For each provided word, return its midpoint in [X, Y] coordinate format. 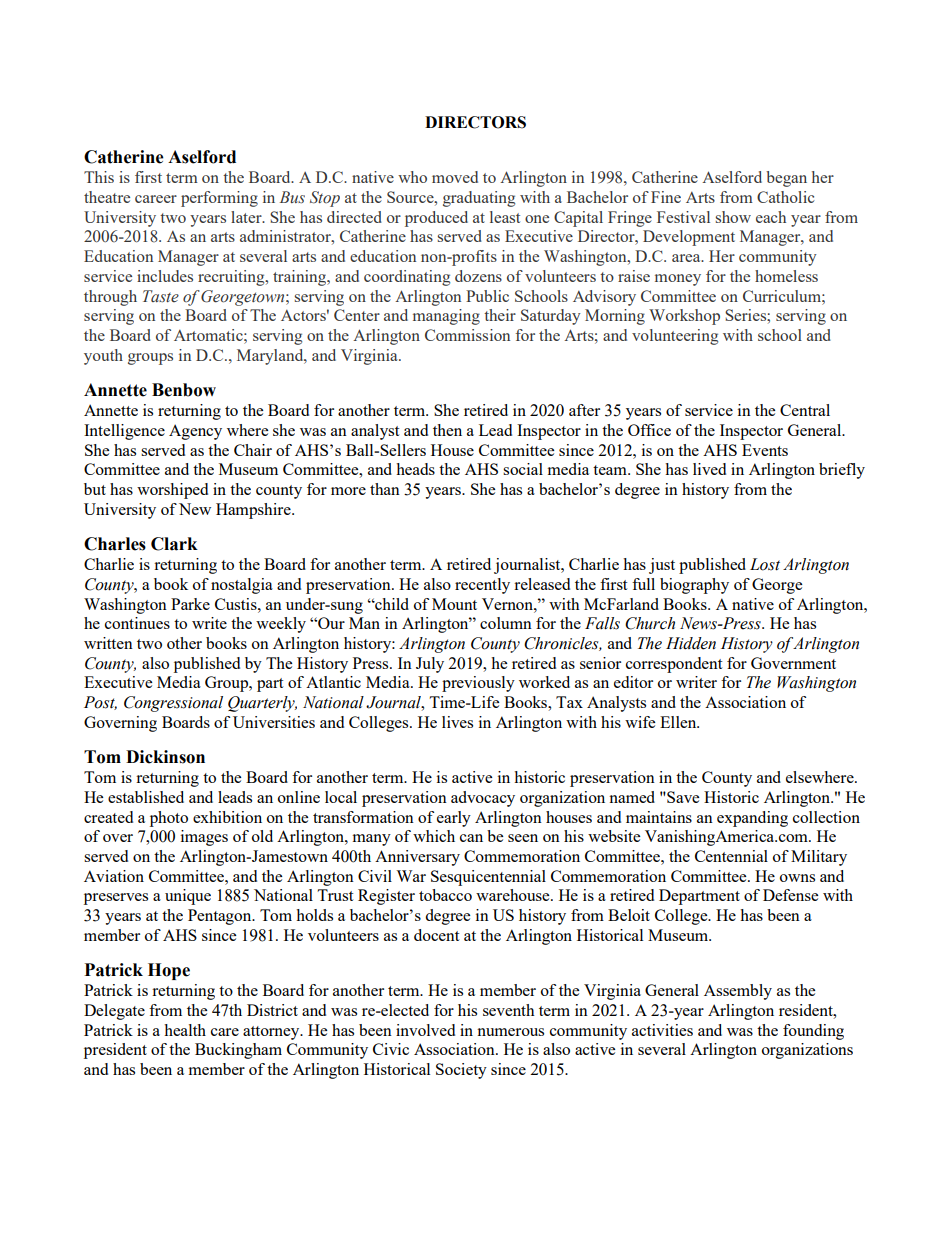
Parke [190, 604]
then [447, 430]
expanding [752, 819]
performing [219, 199]
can [471, 838]
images [204, 838]
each [771, 217]
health [185, 1030]
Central [805, 410]
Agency [195, 432]
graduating [479, 199]
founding [813, 1032]
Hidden [691, 643]
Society [461, 1071]
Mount [454, 604]
